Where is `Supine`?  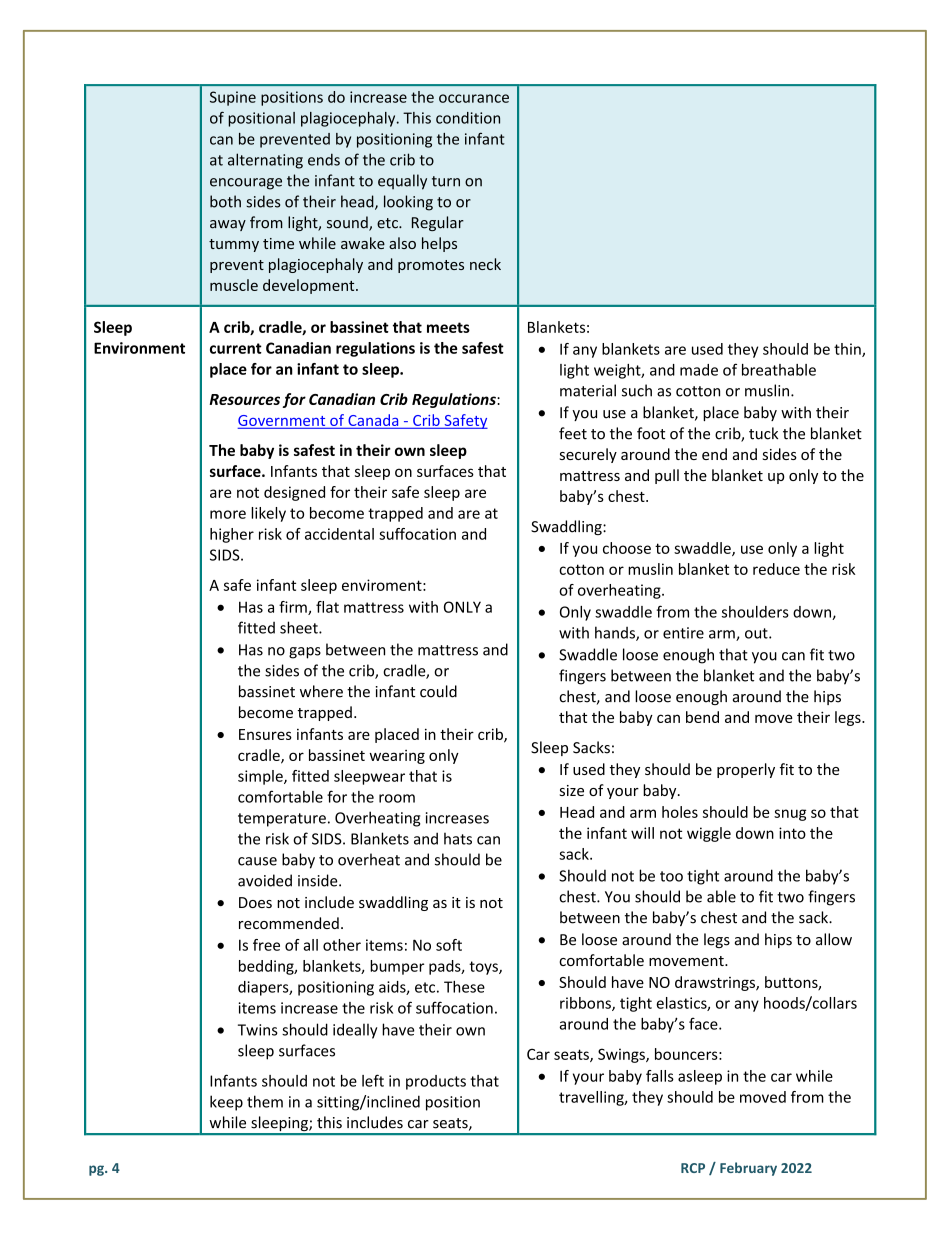
Supine is located at coordinates (233, 98).
